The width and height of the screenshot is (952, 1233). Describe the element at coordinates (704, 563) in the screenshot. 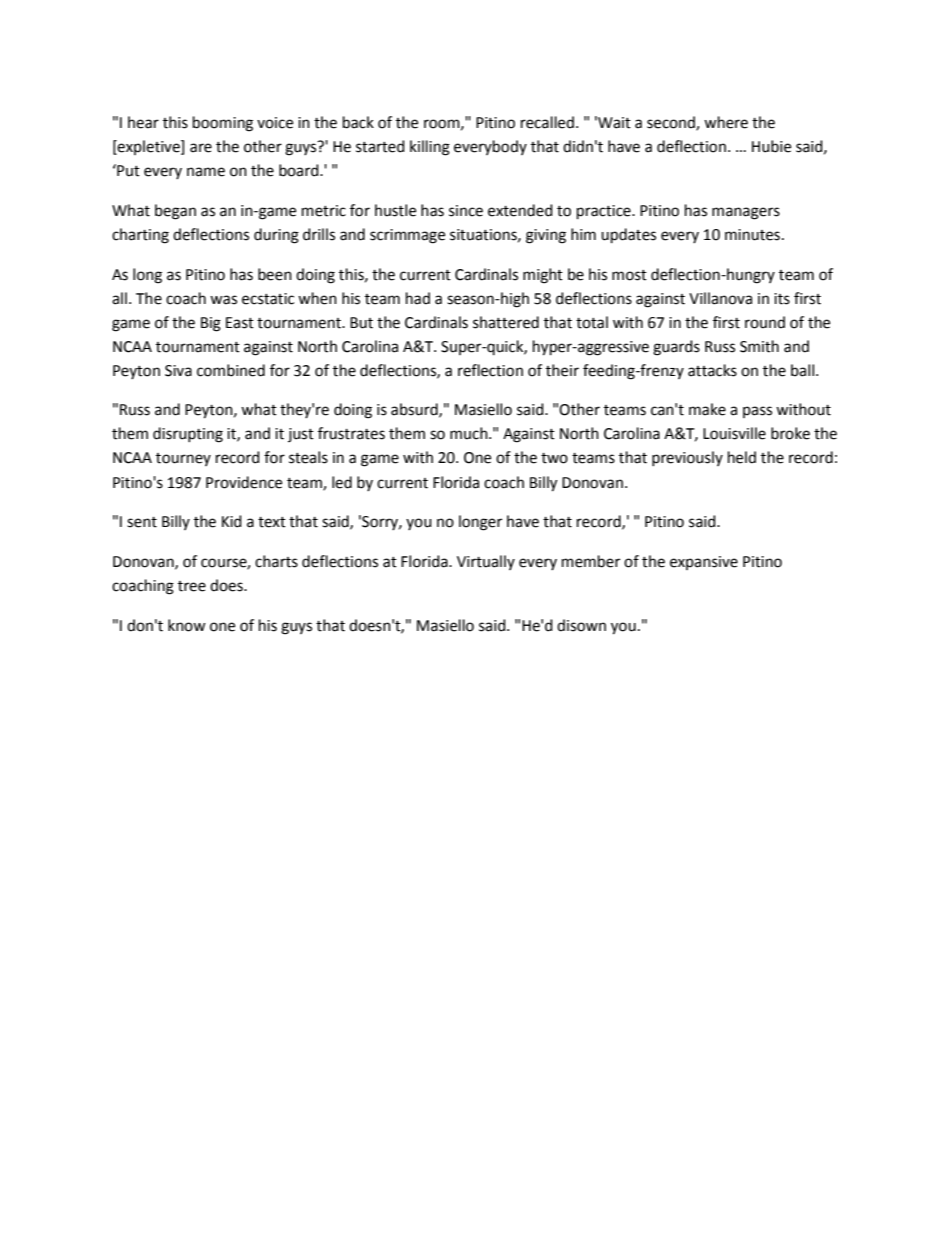

I see `expansive` at that location.
